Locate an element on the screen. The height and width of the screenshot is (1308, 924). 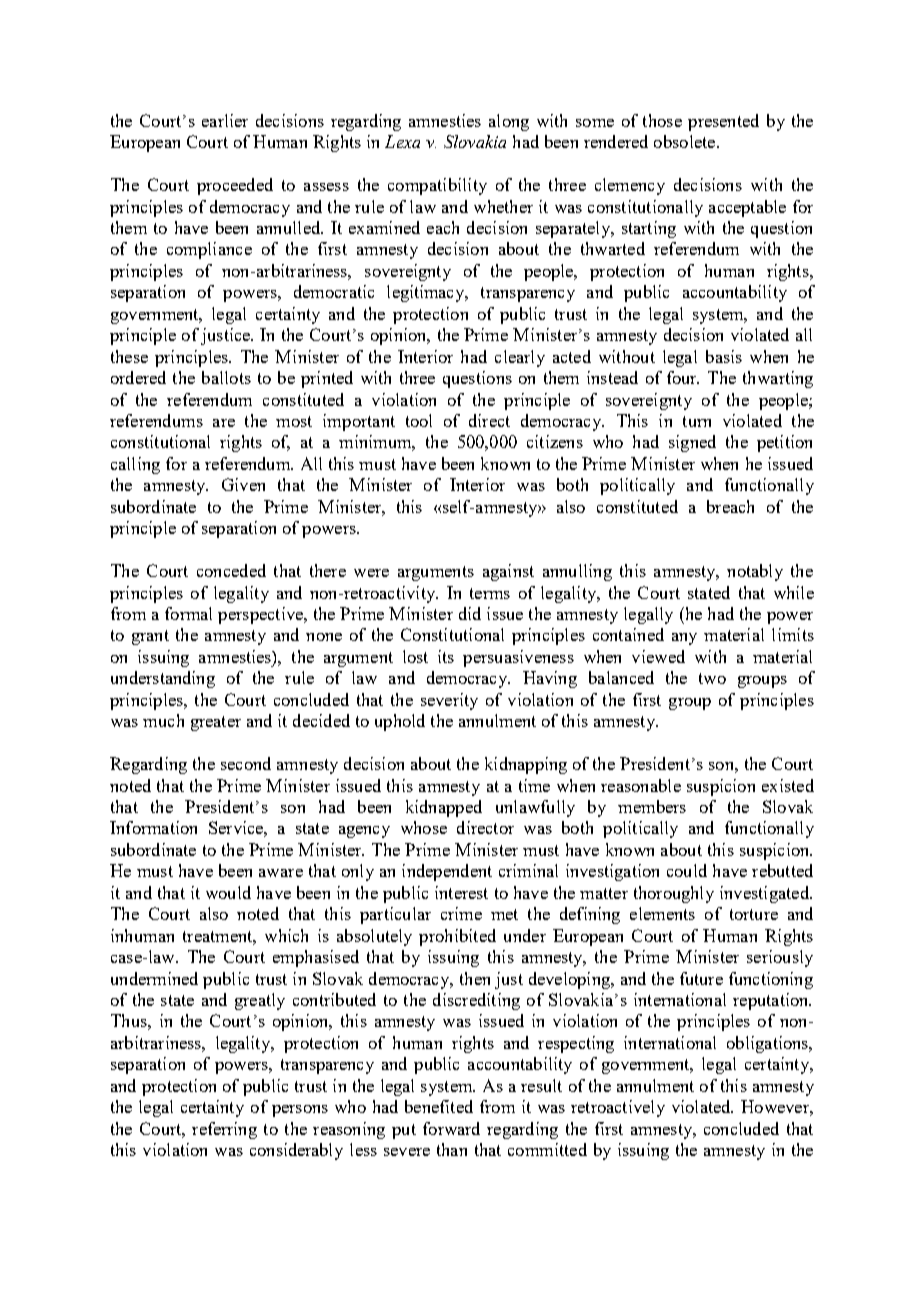
would is located at coordinates (228, 892).
